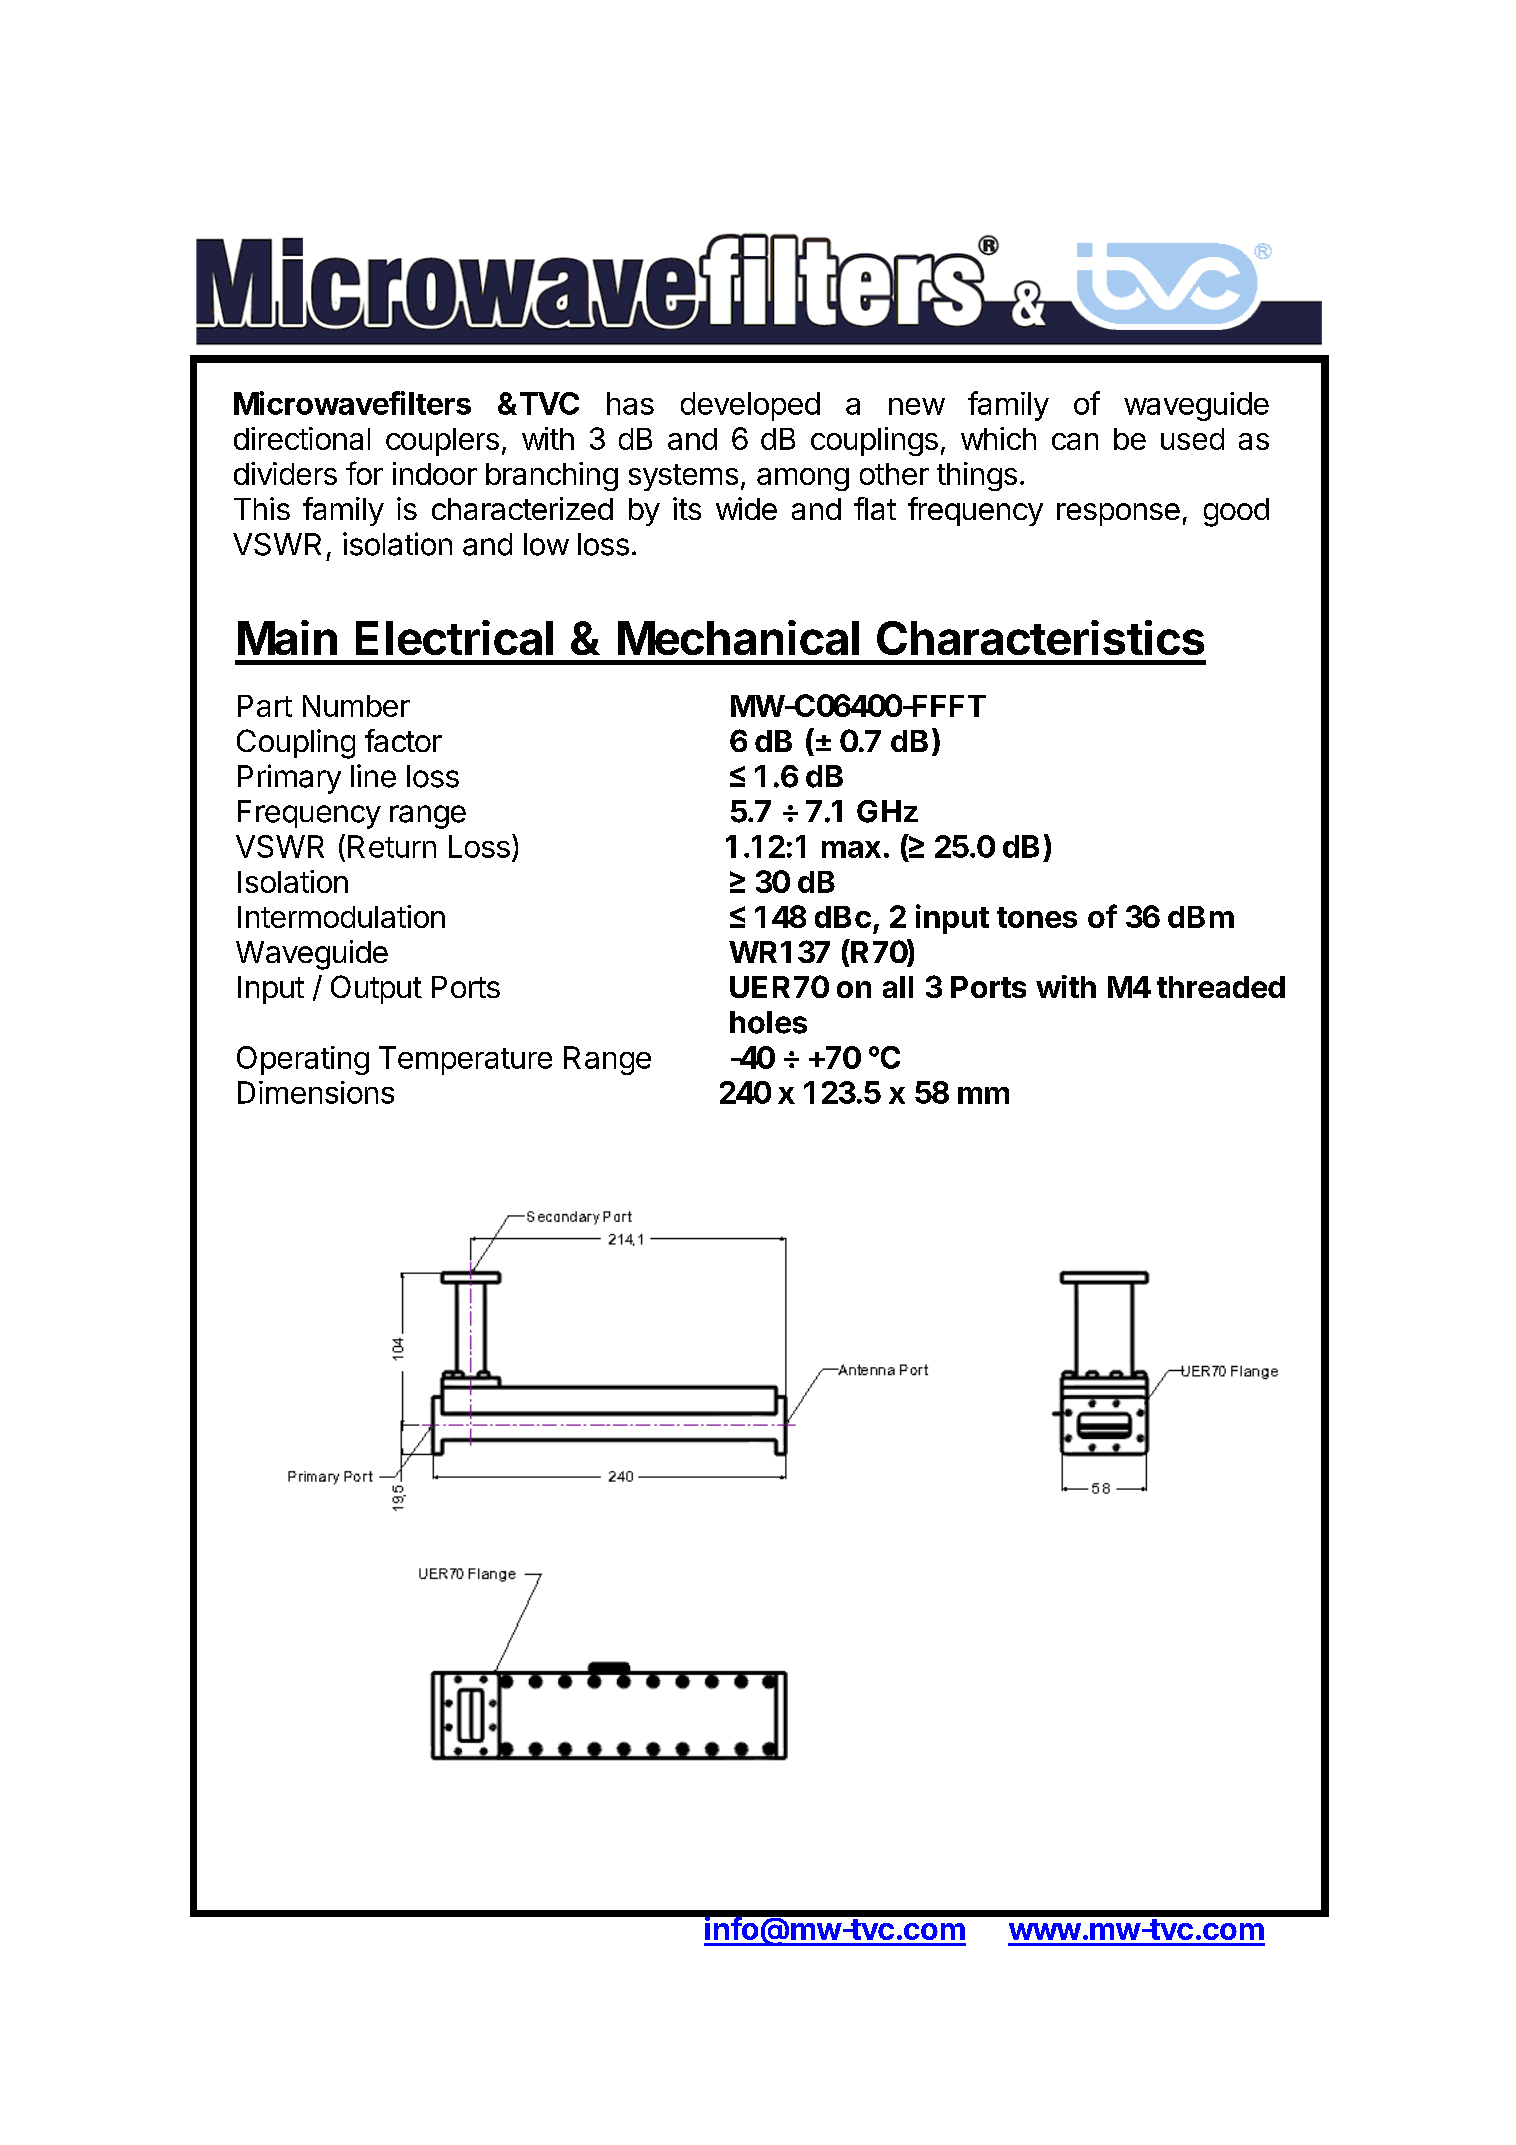 The width and height of the image is (1516, 2145). What do you see at coordinates (1075, 441) in the image?
I see `can` at bounding box center [1075, 441].
